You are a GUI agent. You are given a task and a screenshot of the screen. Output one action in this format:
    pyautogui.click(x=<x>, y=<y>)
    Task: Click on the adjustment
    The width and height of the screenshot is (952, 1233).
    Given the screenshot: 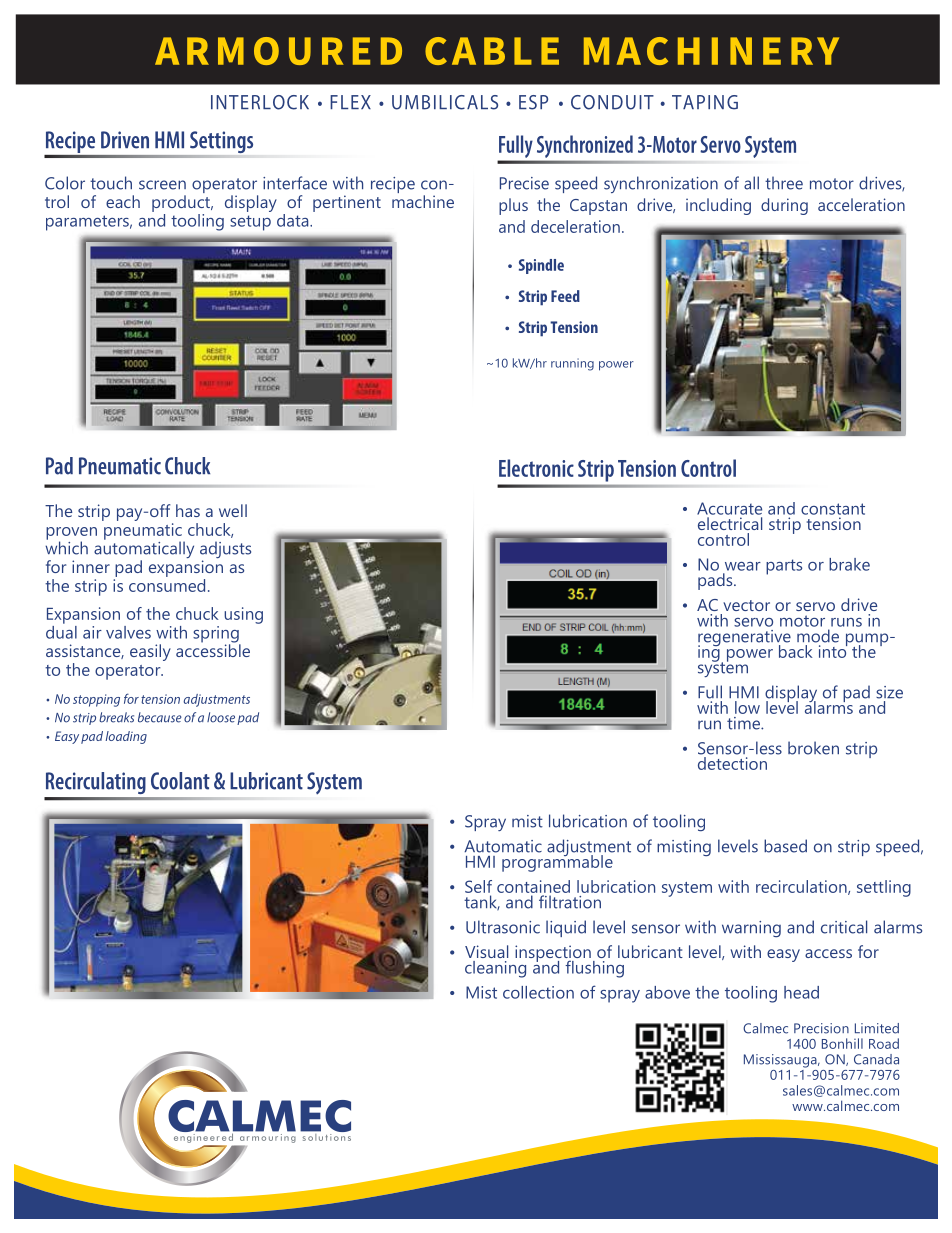 What is the action you would take?
    pyautogui.click(x=589, y=849)
